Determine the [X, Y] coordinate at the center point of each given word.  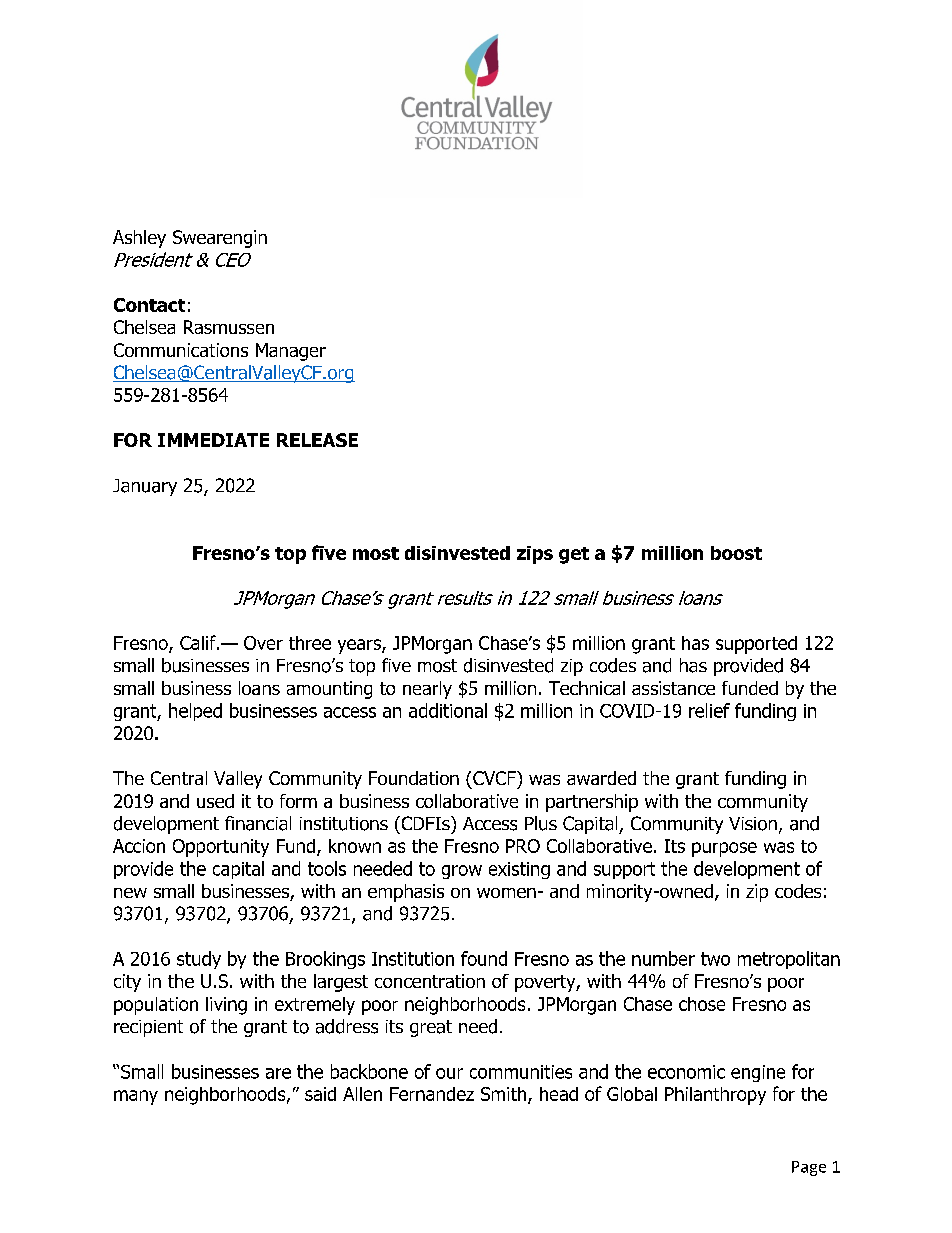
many [136, 1097]
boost [736, 553]
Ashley [139, 239]
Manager [291, 352]
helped [195, 712]
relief [709, 710]
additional [448, 710]
